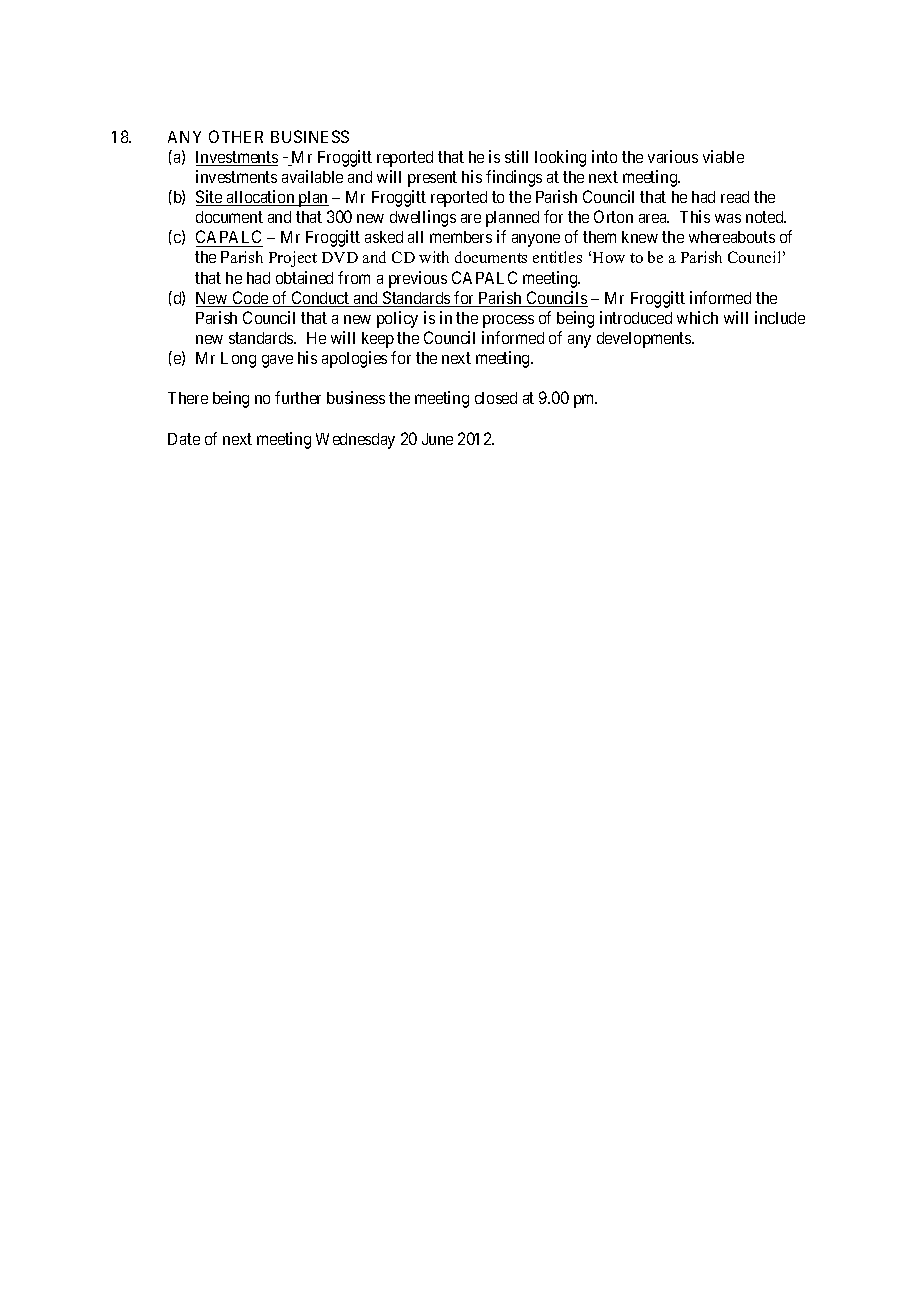  Describe the element at coordinates (645, 340) in the screenshot. I see `developments` at that location.
